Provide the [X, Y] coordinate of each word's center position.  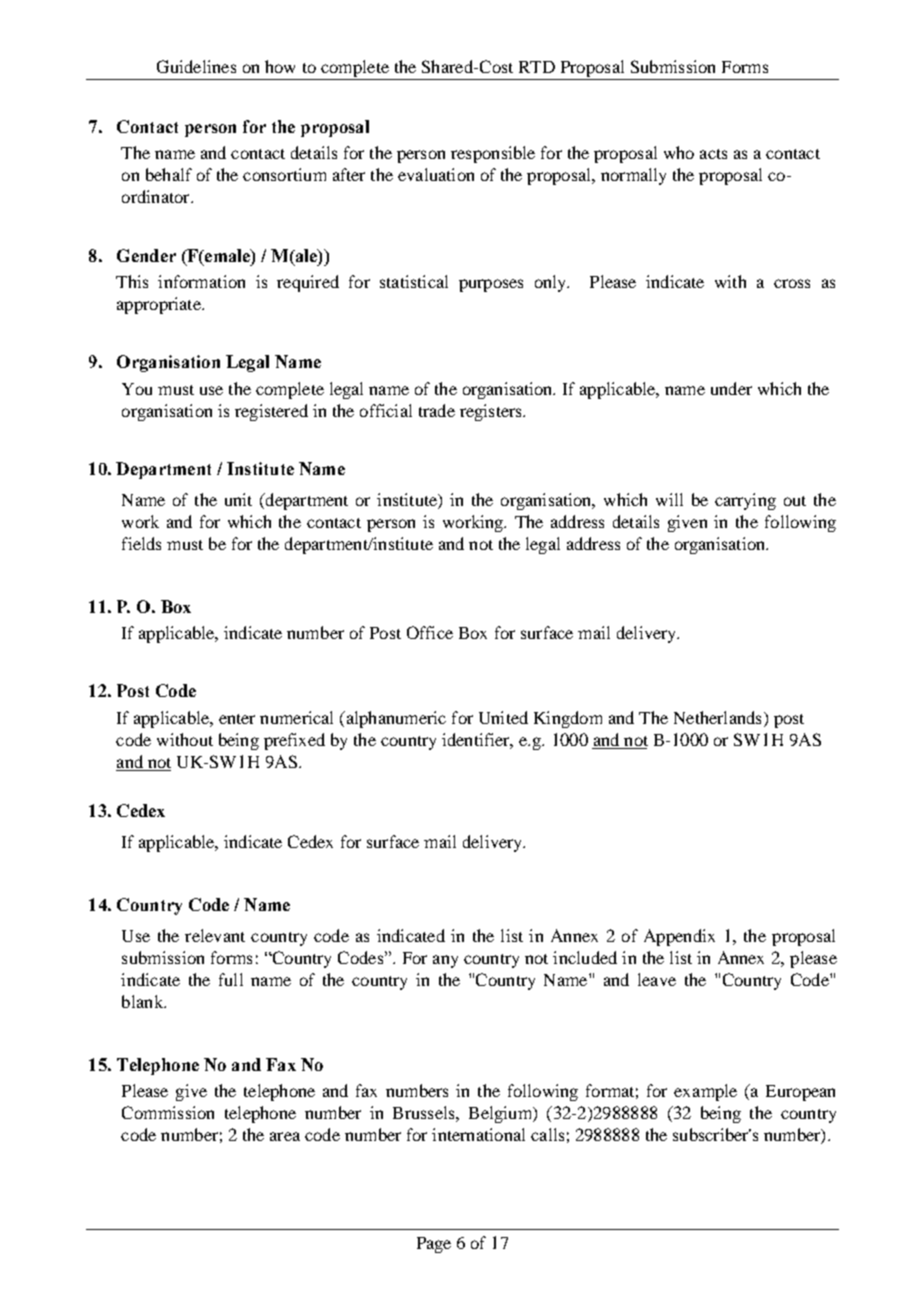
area [285, 1136]
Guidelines [196, 66]
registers [492, 412]
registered [271, 412]
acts [713, 154]
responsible [493, 154]
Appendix [679, 937]
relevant [215, 935]
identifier [477, 740]
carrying [745, 501]
